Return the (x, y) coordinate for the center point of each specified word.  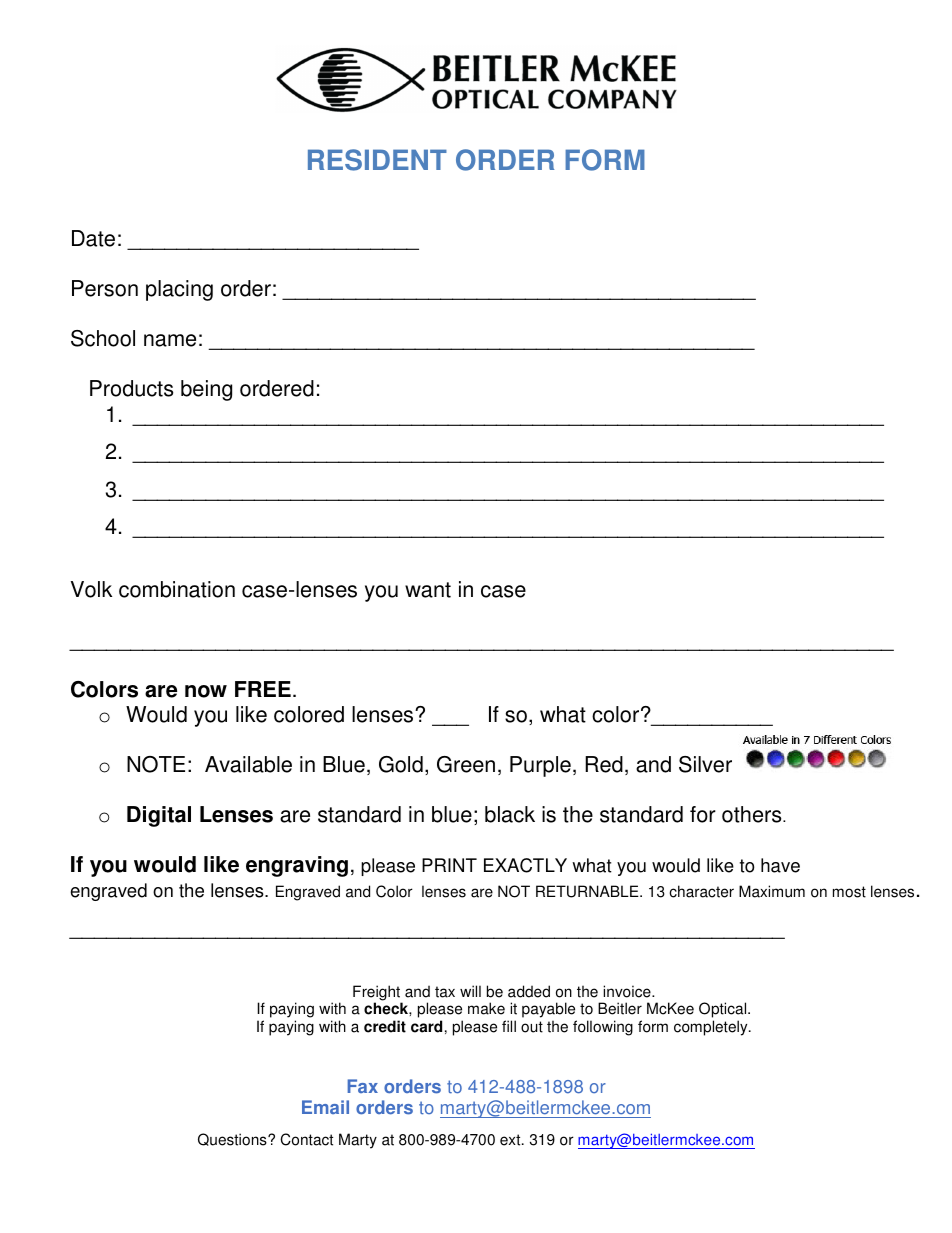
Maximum (772, 891)
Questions (233, 1139)
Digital (159, 816)
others (753, 814)
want (428, 590)
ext (511, 1140)
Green (466, 764)
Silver (705, 764)
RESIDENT (377, 160)
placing (179, 290)
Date (93, 238)
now (206, 691)
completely (712, 1028)
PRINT (449, 865)
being (206, 390)
